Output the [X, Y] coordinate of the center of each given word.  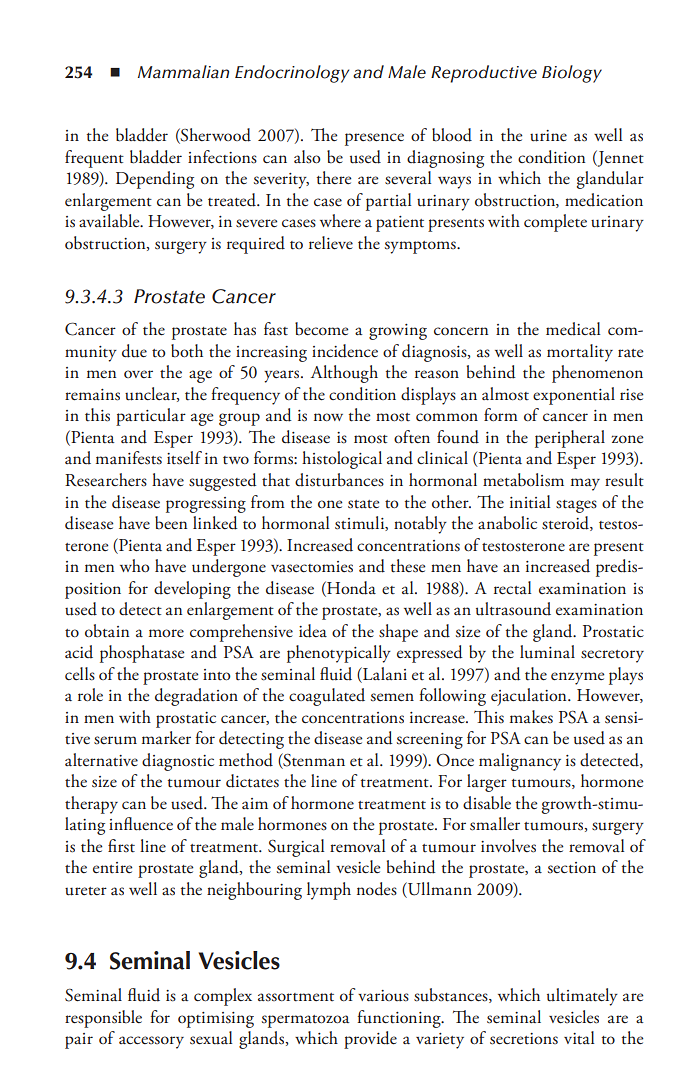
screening [430, 741]
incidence [345, 351]
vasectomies [312, 567]
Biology [572, 74]
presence [374, 139]
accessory [151, 1042]
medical [573, 329]
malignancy [520, 762]
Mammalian [183, 72]
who [135, 565]
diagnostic [178, 762]
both [187, 351]
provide [370, 1040]
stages [576, 506]
